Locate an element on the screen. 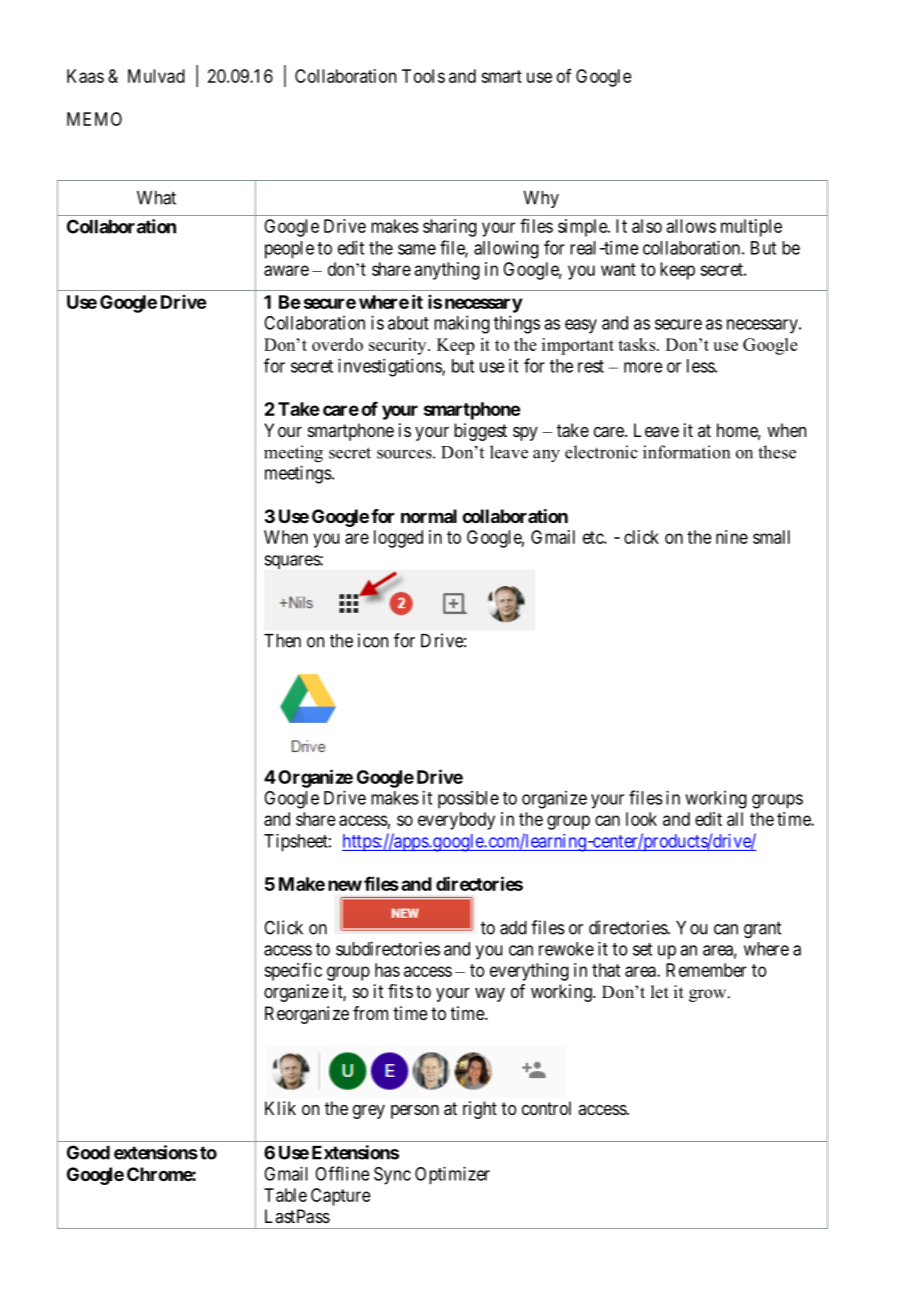  Tools is located at coordinates (423, 76).
